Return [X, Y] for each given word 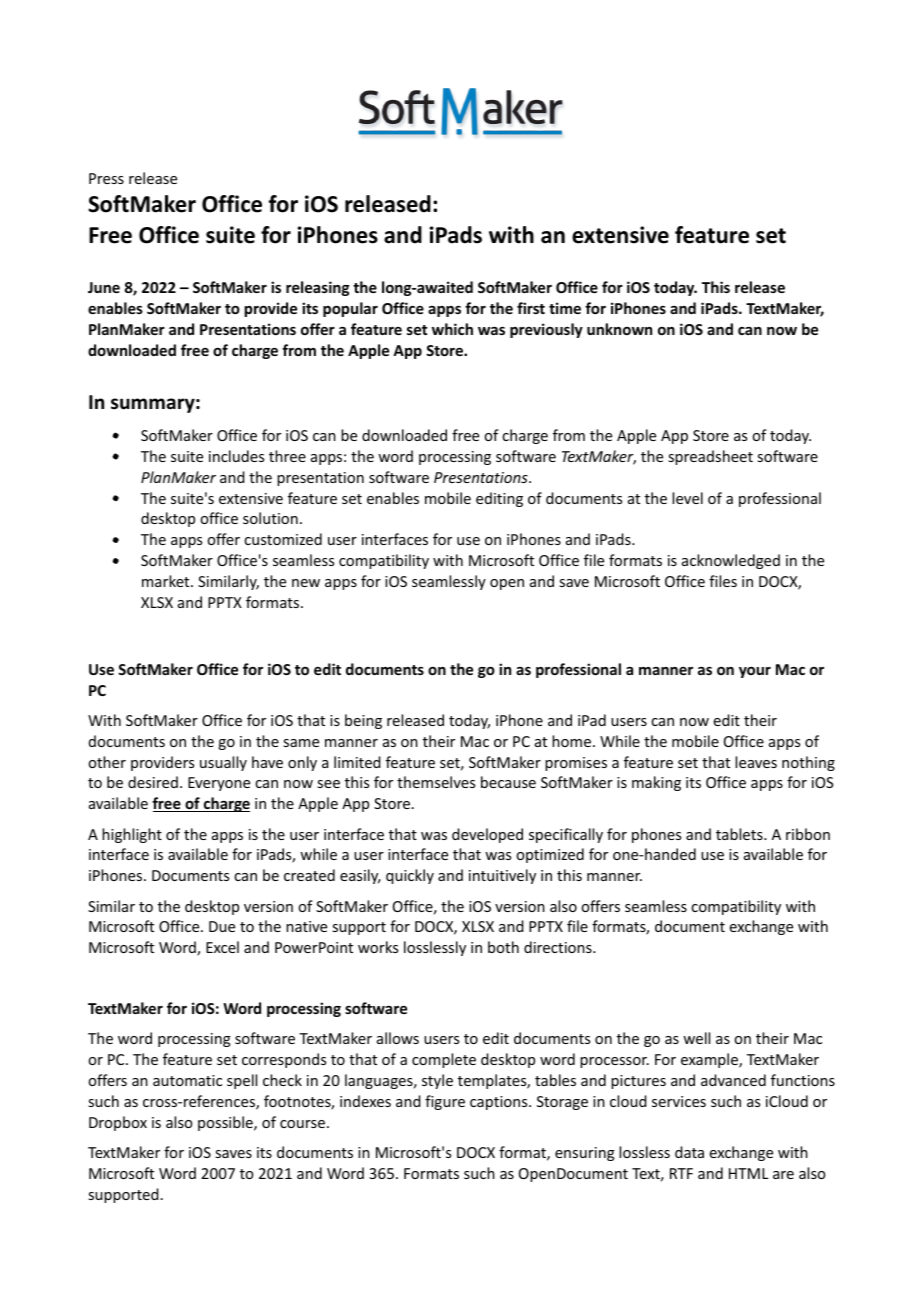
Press [106, 178]
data [689, 1152]
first [531, 308]
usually [223, 763]
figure [445, 1102]
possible [226, 1123]
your [755, 672]
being [363, 721]
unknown [619, 329]
